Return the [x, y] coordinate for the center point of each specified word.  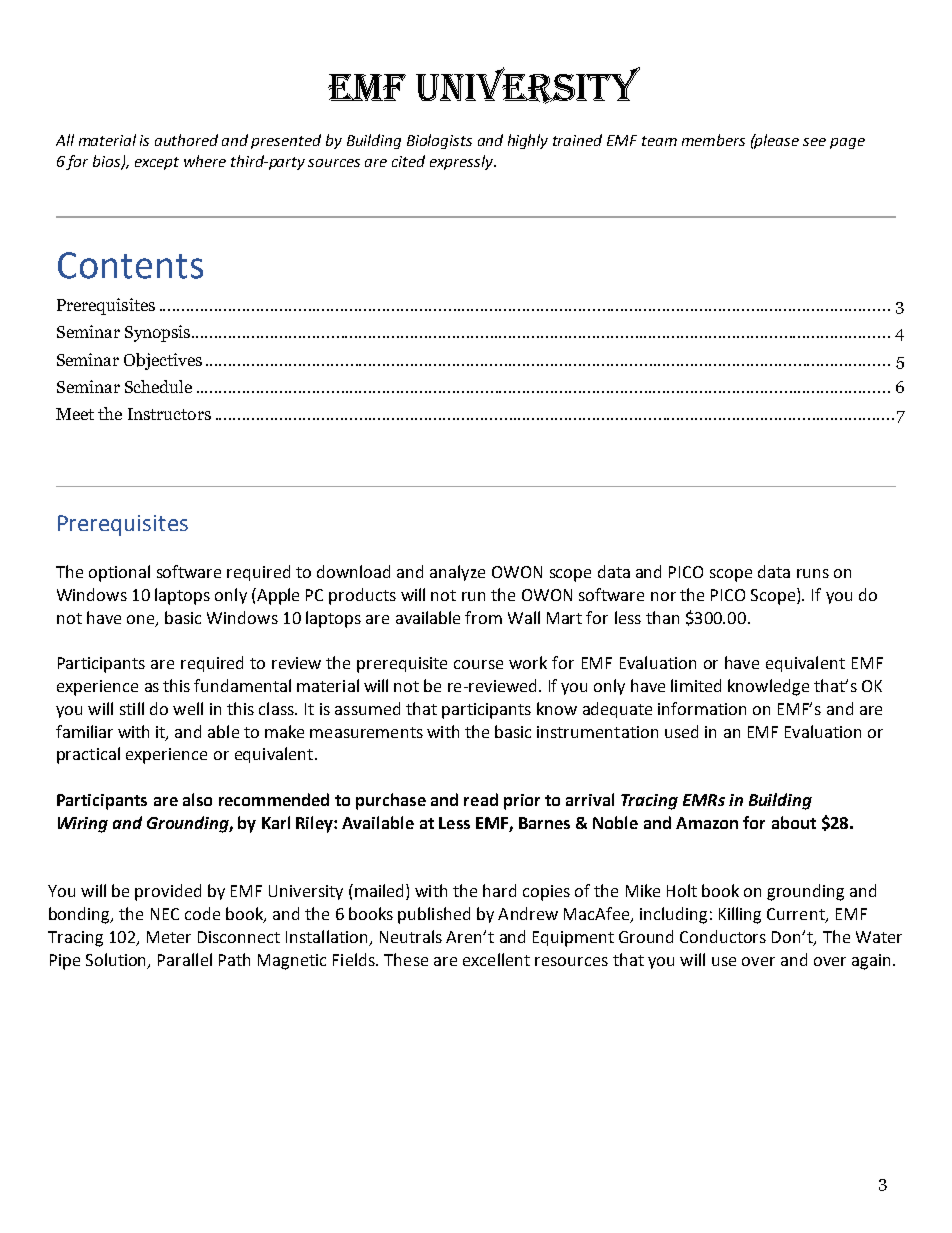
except [157, 163]
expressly [463, 162]
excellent [496, 959]
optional [119, 573]
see [814, 142]
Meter [169, 937]
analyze [457, 573]
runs [813, 573]
